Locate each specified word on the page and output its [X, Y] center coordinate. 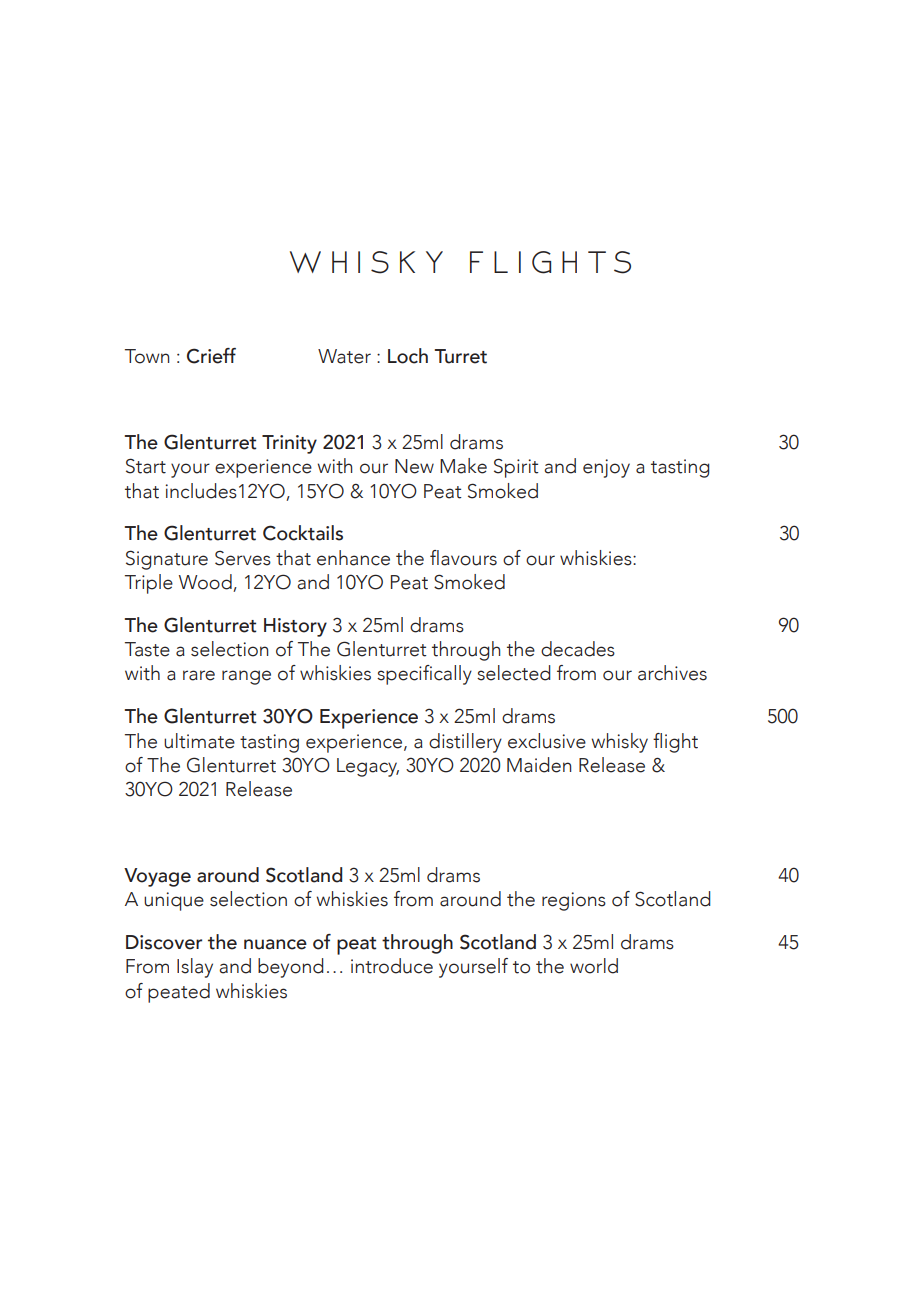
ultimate [199, 741]
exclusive [547, 741]
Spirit [516, 468]
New [414, 466]
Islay [195, 968]
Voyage [157, 877]
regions [574, 901]
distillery [465, 743]
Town [147, 356]
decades [578, 649]
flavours [463, 558]
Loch [408, 356]
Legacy [368, 767]
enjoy [606, 468]
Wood [206, 583]
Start [146, 466]
